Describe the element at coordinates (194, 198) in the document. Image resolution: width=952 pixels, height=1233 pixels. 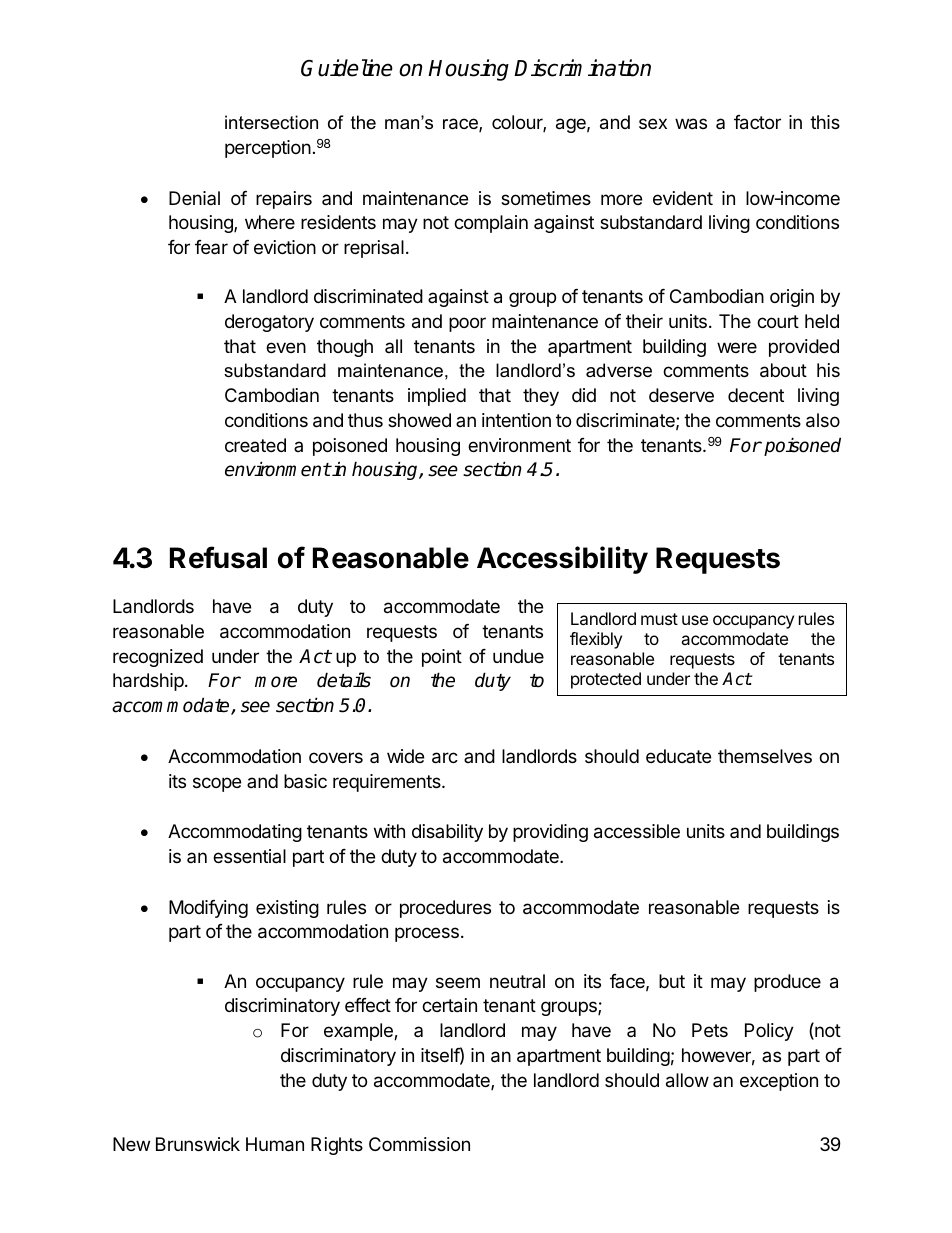
I see `Denial` at that location.
